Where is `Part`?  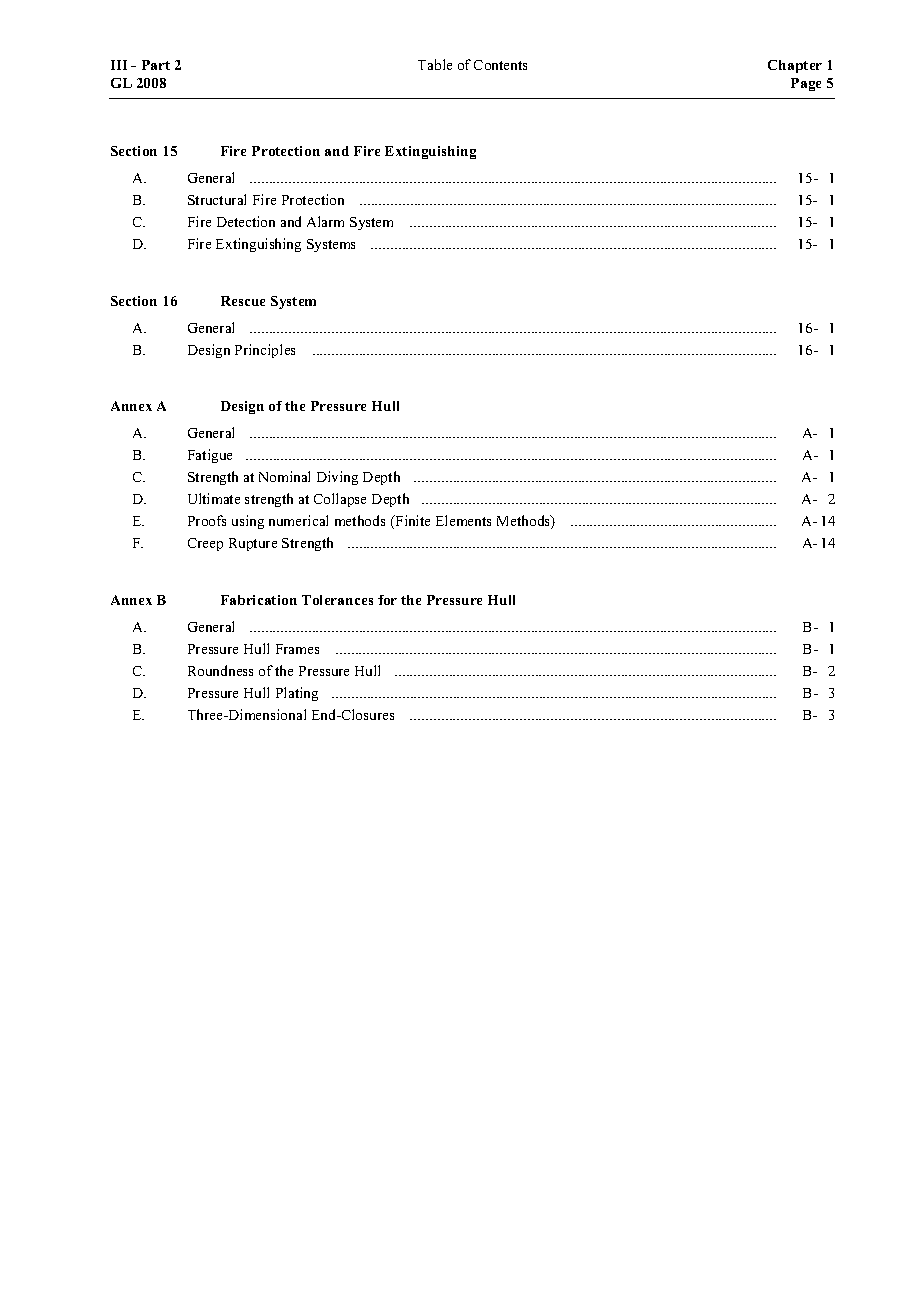
Part is located at coordinates (156, 65).
